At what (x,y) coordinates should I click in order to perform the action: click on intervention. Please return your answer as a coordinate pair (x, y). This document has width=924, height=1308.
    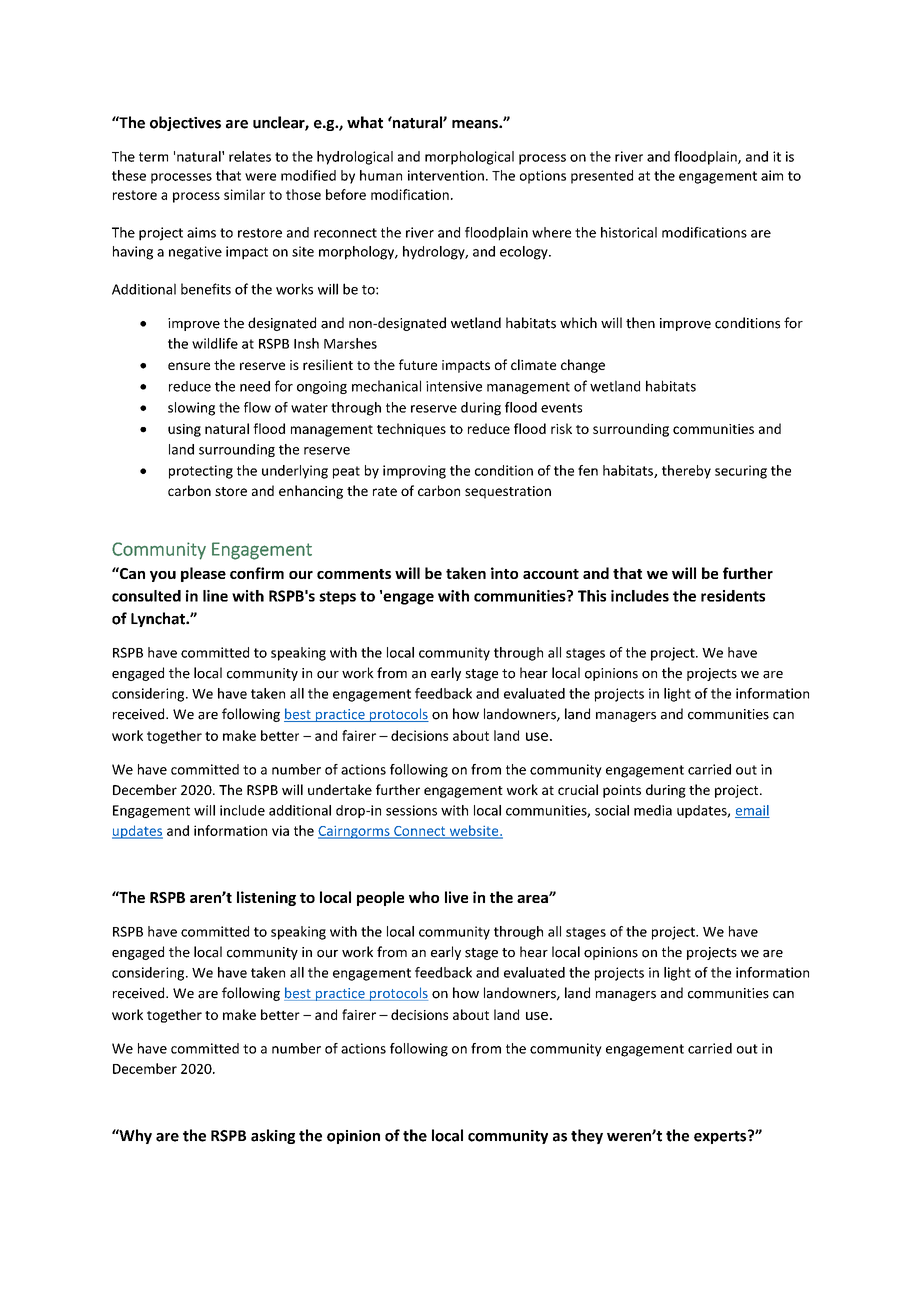
    Looking at the image, I should click on (446, 175).
